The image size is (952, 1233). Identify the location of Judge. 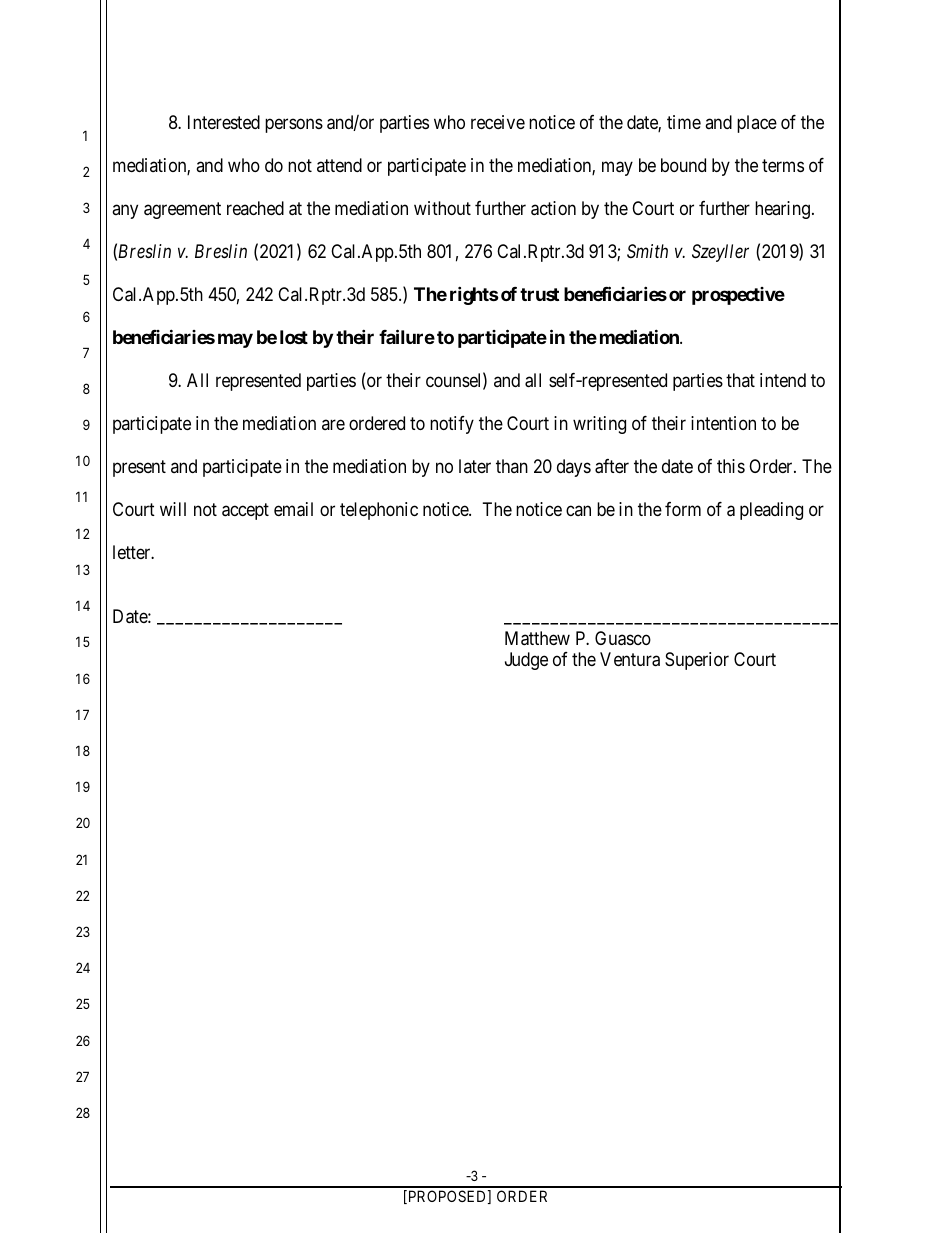
(526, 661).
